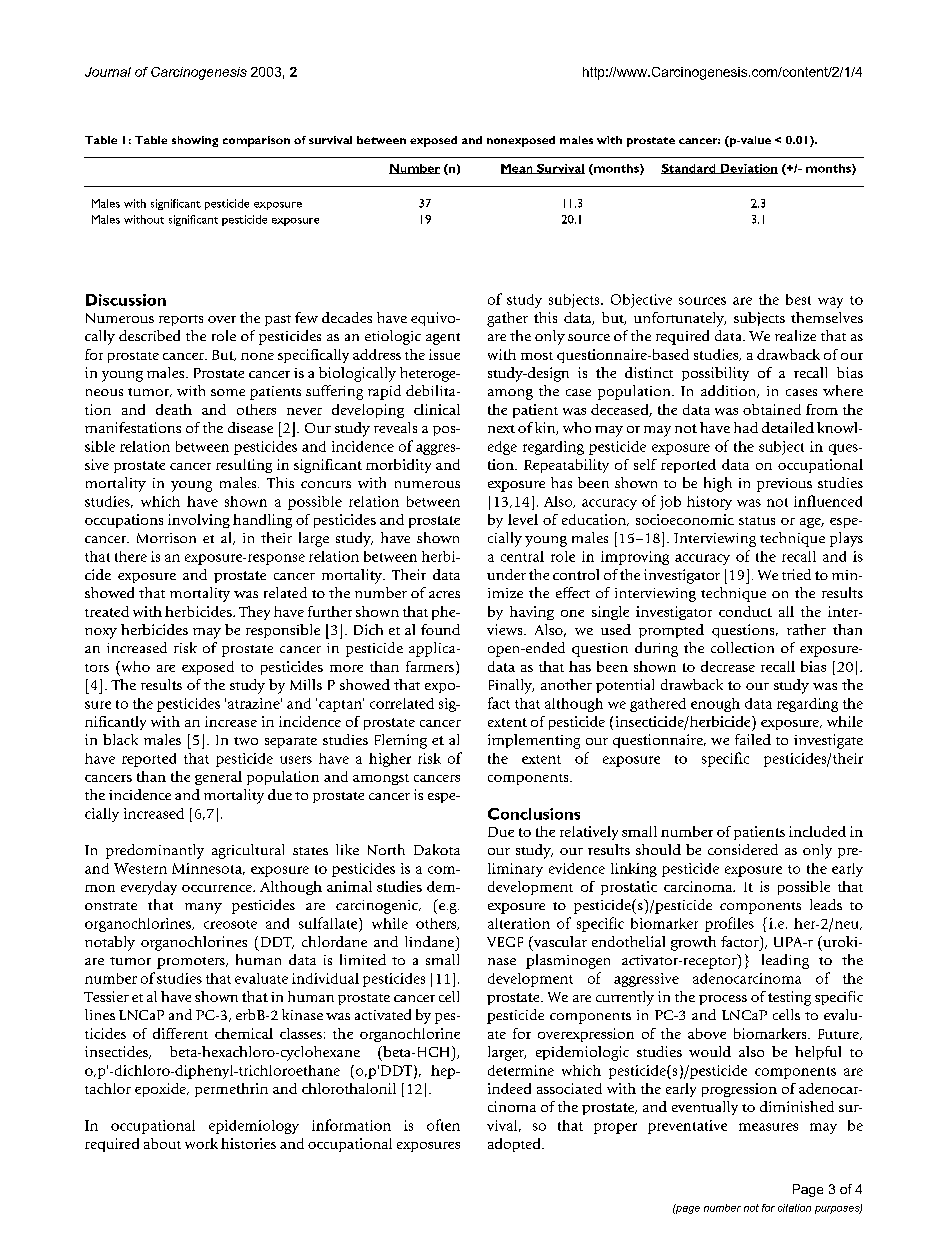 Image resolution: width=952 pixels, height=1237 pixels. I want to click on Mean, so click(518, 169).
